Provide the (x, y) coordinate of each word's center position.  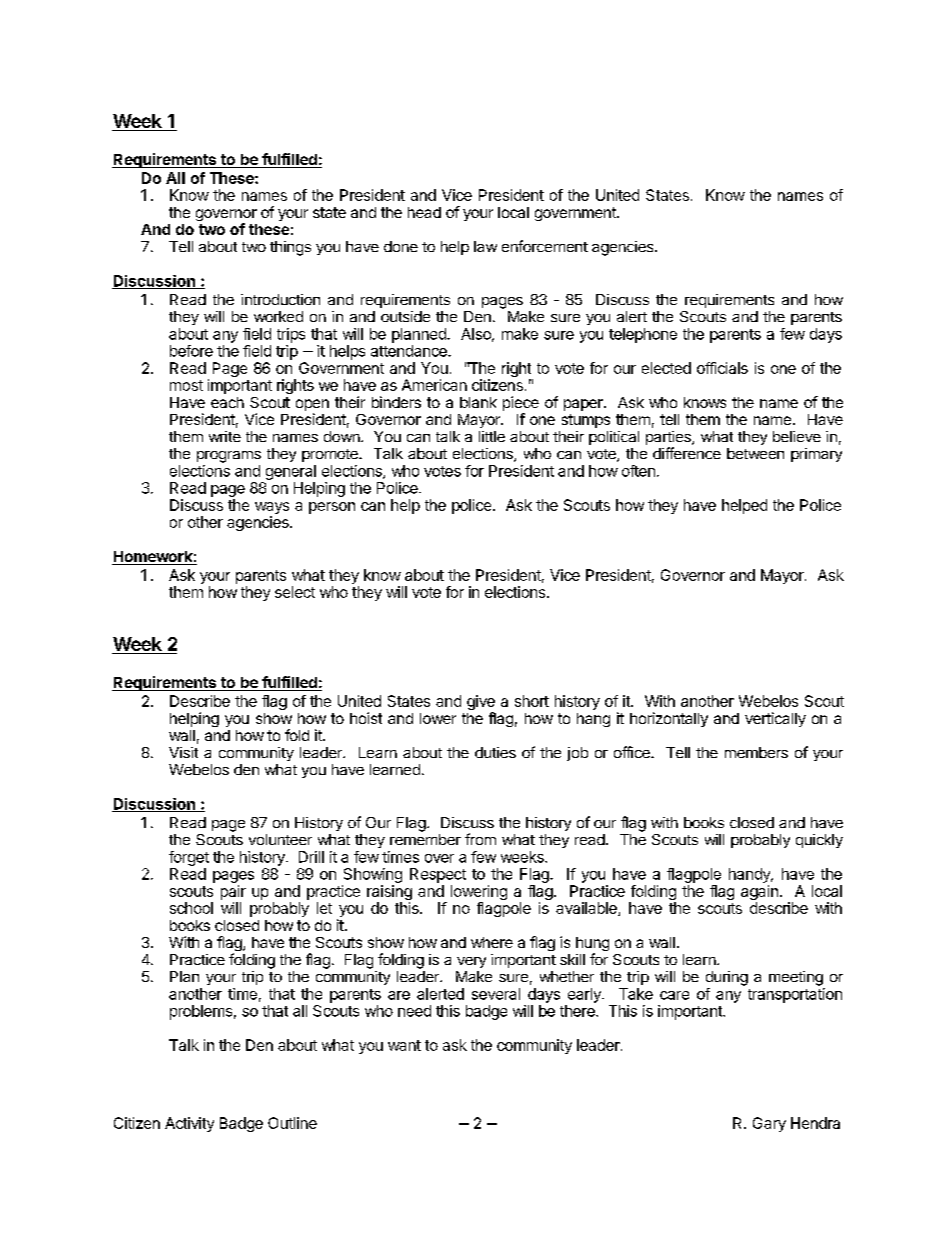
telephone (643, 335)
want (404, 1045)
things (290, 248)
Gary (769, 1124)
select (295, 592)
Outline (292, 1123)
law (485, 246)
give (481, 704)
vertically (775, 719)
